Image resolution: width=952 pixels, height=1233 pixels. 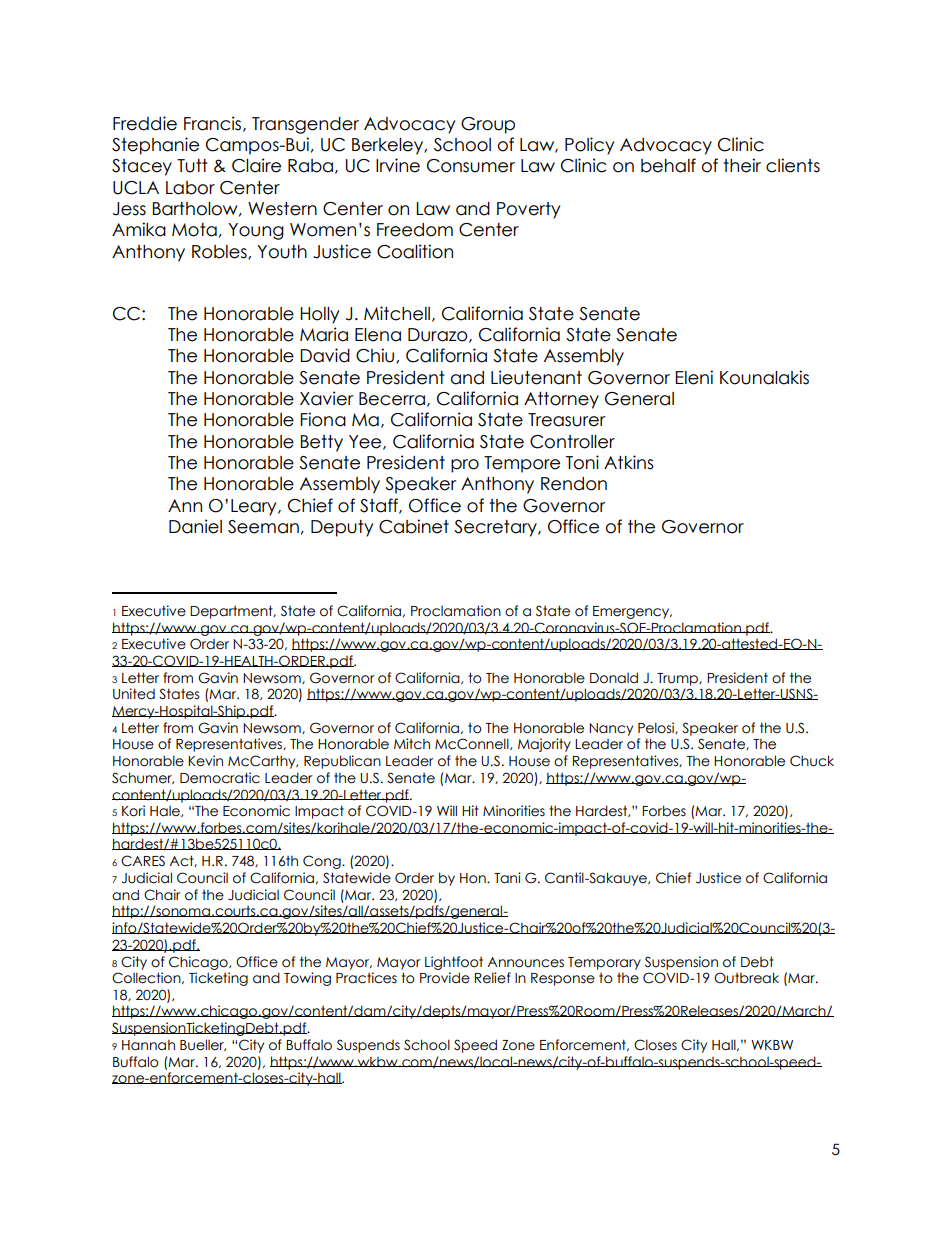 What do you see at coordinates (742, 165) in the screenshot?
I see `their` at bounding box center [742, 165].
